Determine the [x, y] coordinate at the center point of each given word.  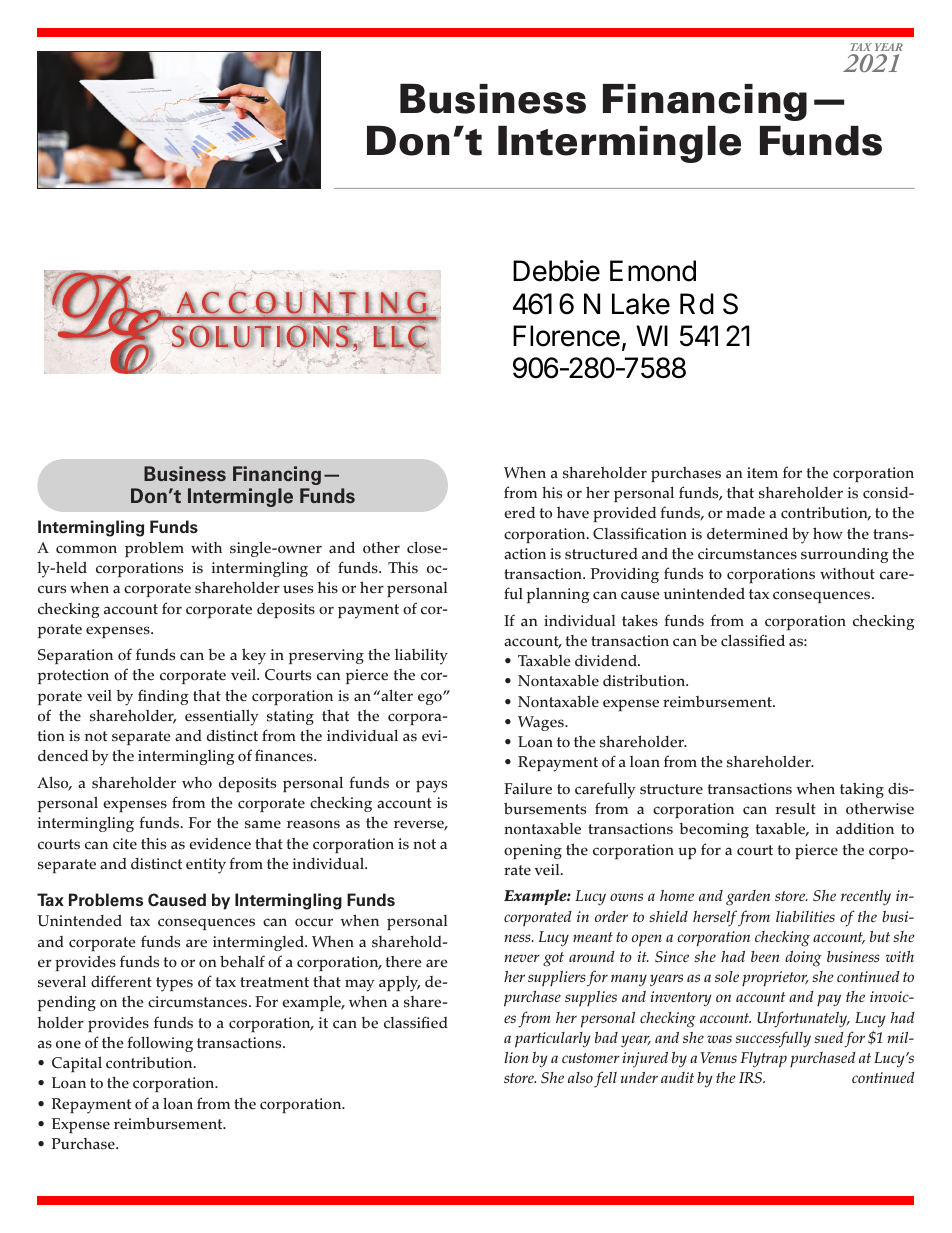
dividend [607, 660]
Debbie [556, 271]
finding [163, 697]
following [160, 1044]
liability [421, 657]
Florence [566, 336]
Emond [653, 271]
